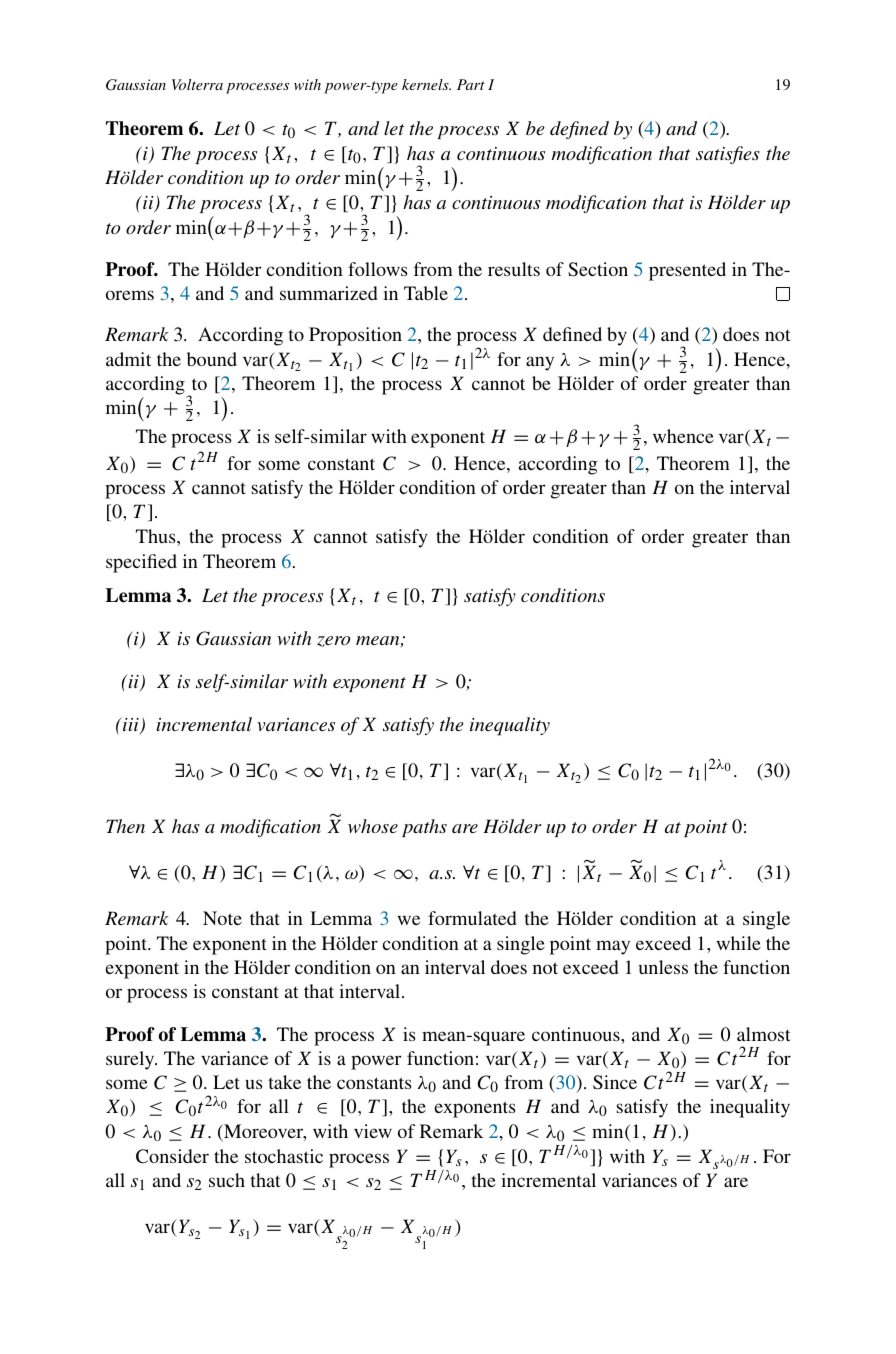 This screenshot has width=896, height=1354. Describe the element at coordinates (540, 363) in the screenshot. I see `any` at that location.
